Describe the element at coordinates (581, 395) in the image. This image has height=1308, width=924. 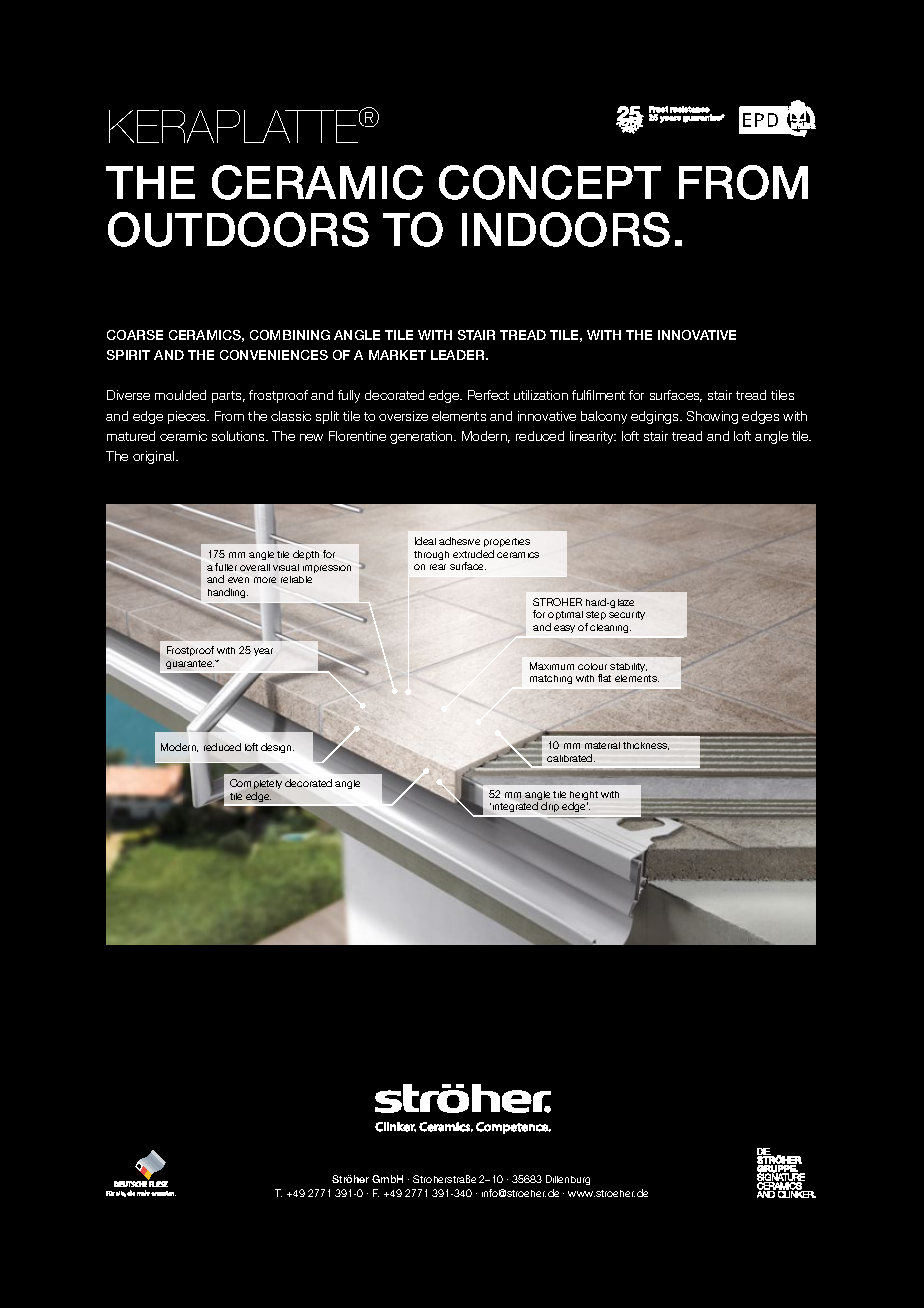
I see `fulfi` at that location.
